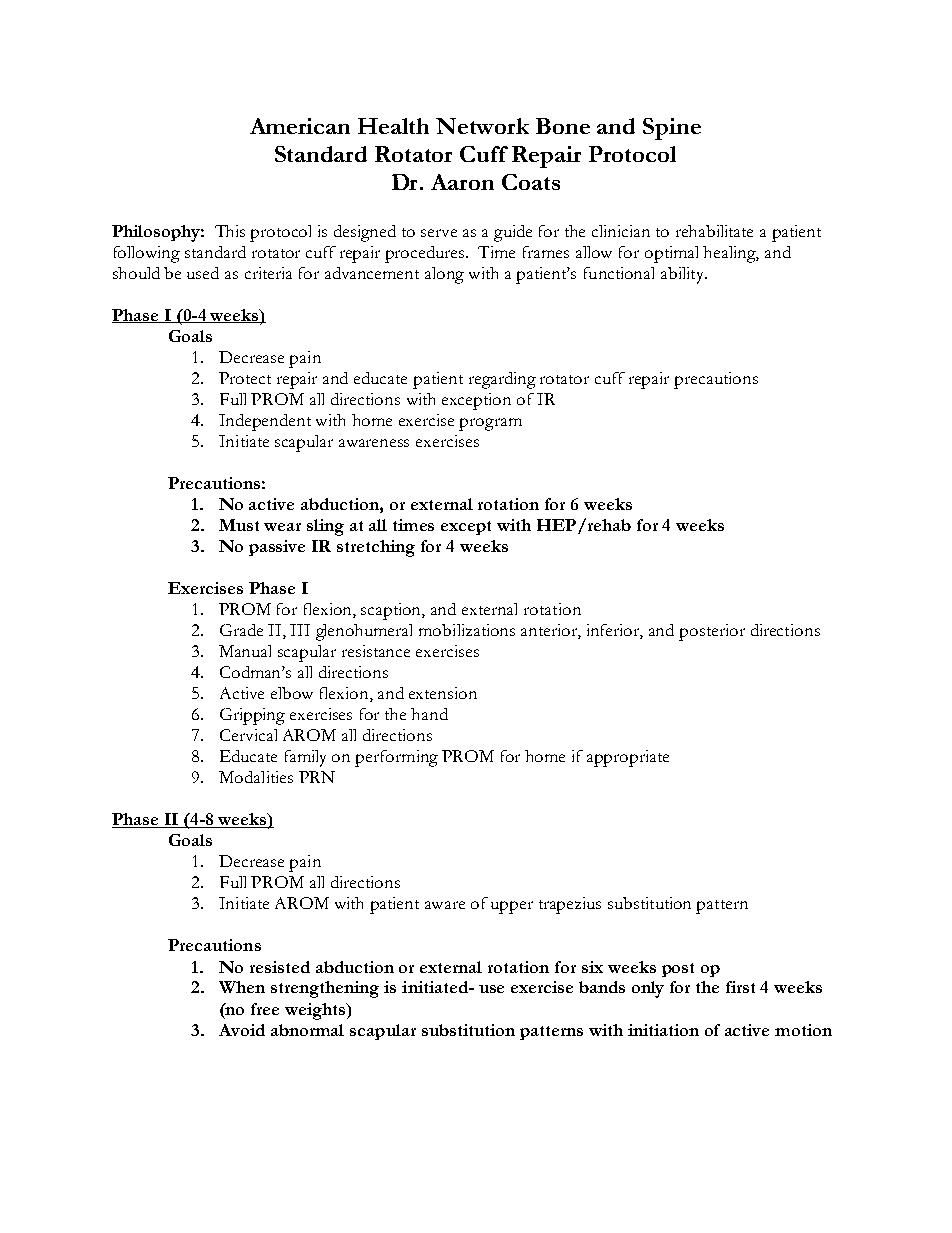 This screenshot has height=1233, width=952. I want to click on six, so click(592, 967).
